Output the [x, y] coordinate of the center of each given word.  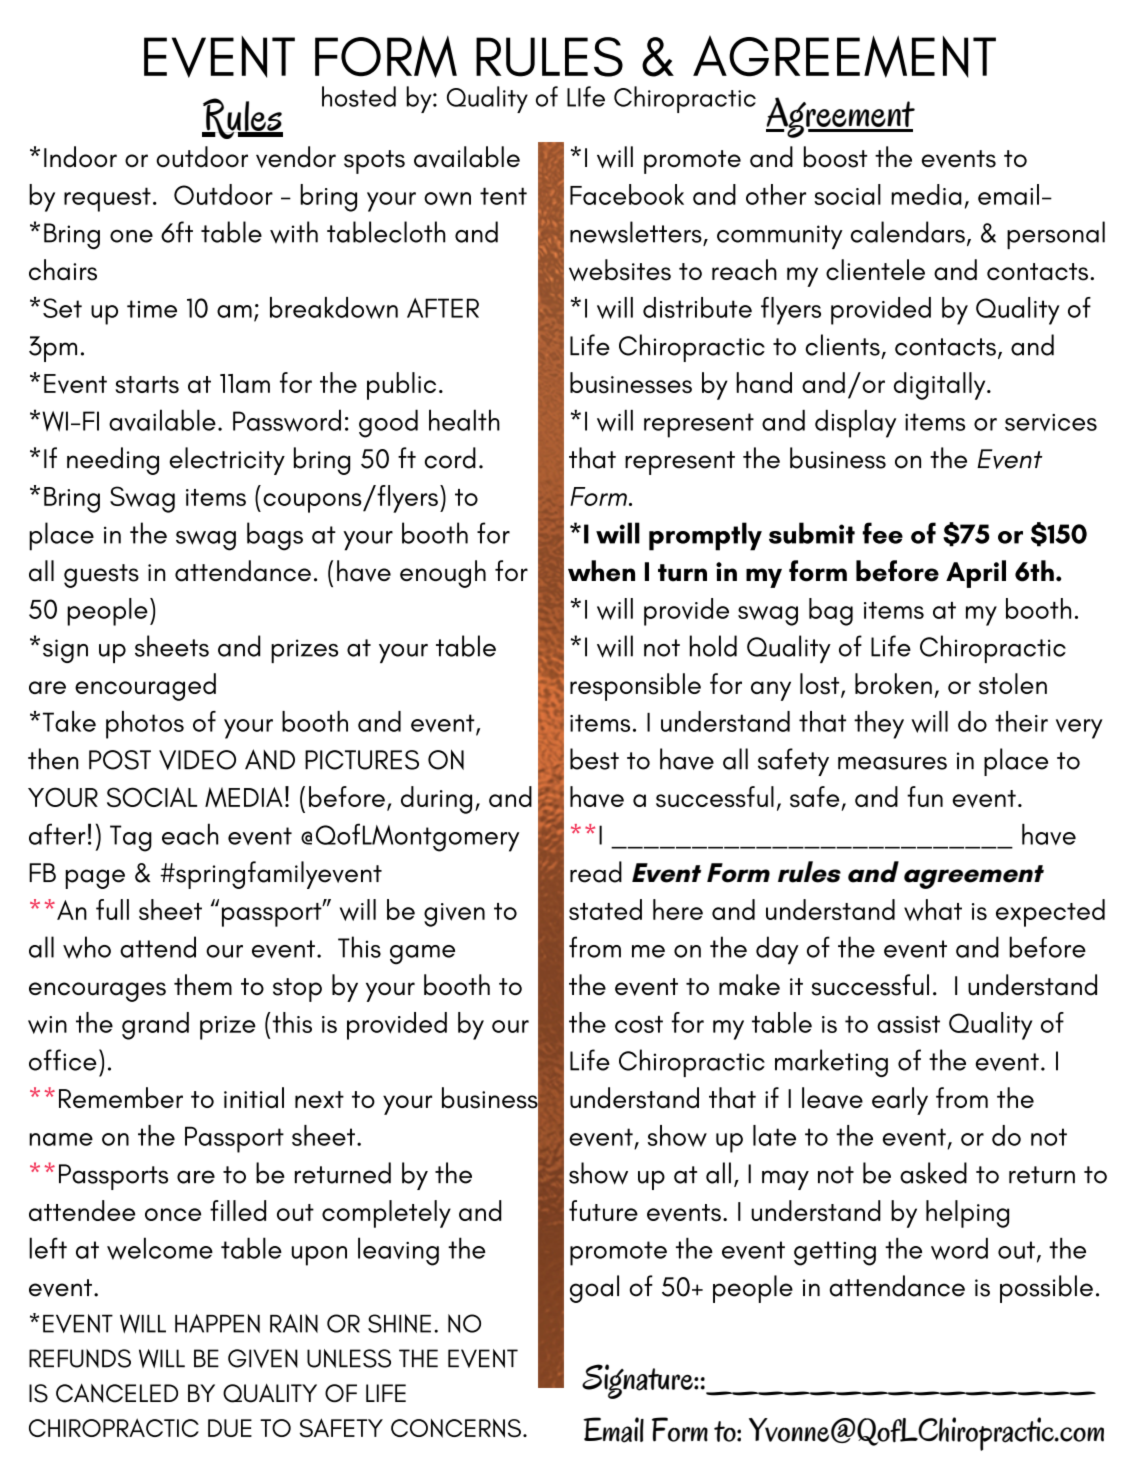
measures [892, 763]
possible [1046, 1289]
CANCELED [117, 1393]
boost [836, 157]
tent [503, 196]
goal [594, 1289]
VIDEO [197, 760]
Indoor [80, 157]
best [594, 759]
